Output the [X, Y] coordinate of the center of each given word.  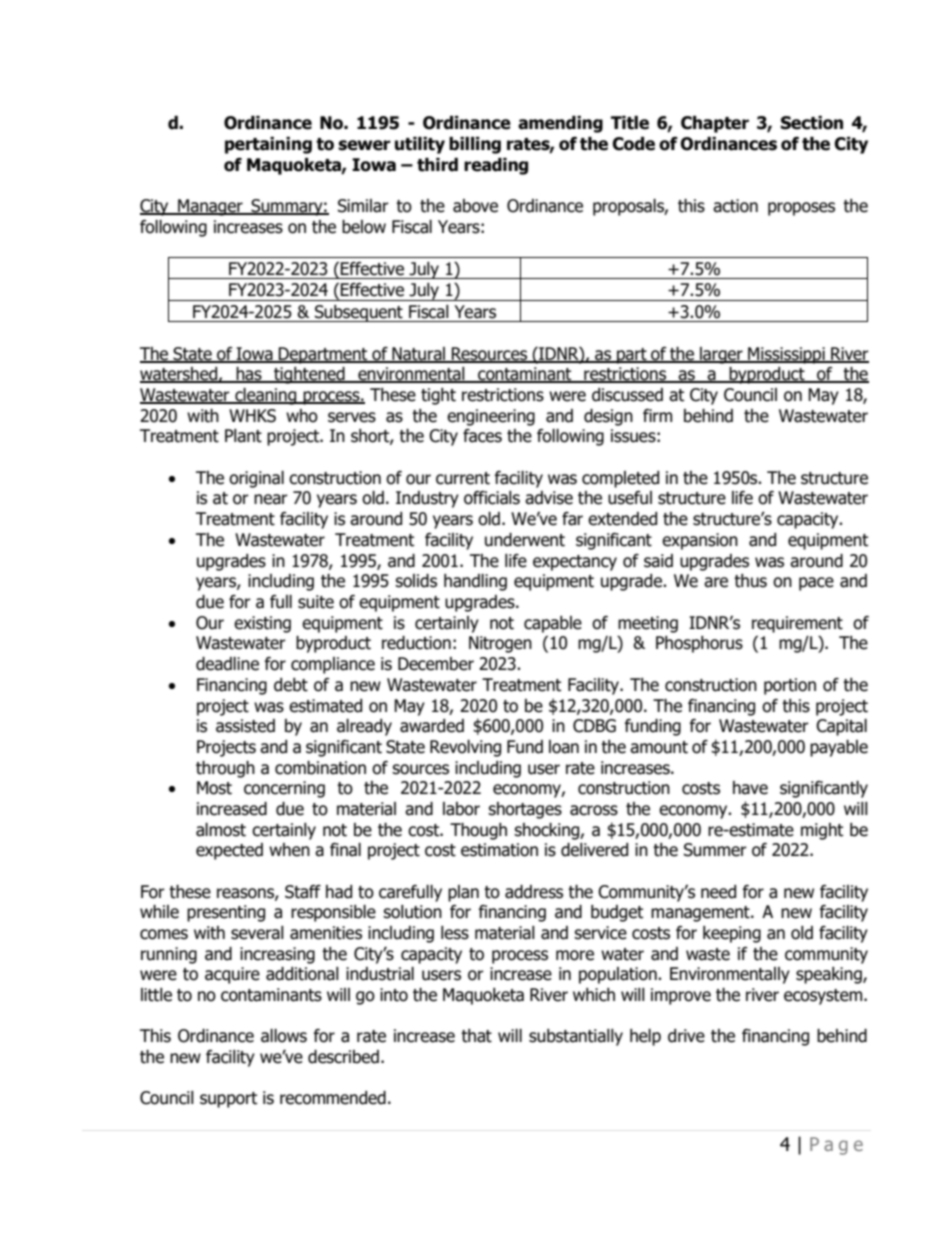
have [750, 788]
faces [482, 436]
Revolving [465, 748]
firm [657, 415]
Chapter [715, 124]
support [228, 1100]
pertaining [268, 145]
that [476, 1036]
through [225, 769]
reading [496, 166]
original [256, 479]
